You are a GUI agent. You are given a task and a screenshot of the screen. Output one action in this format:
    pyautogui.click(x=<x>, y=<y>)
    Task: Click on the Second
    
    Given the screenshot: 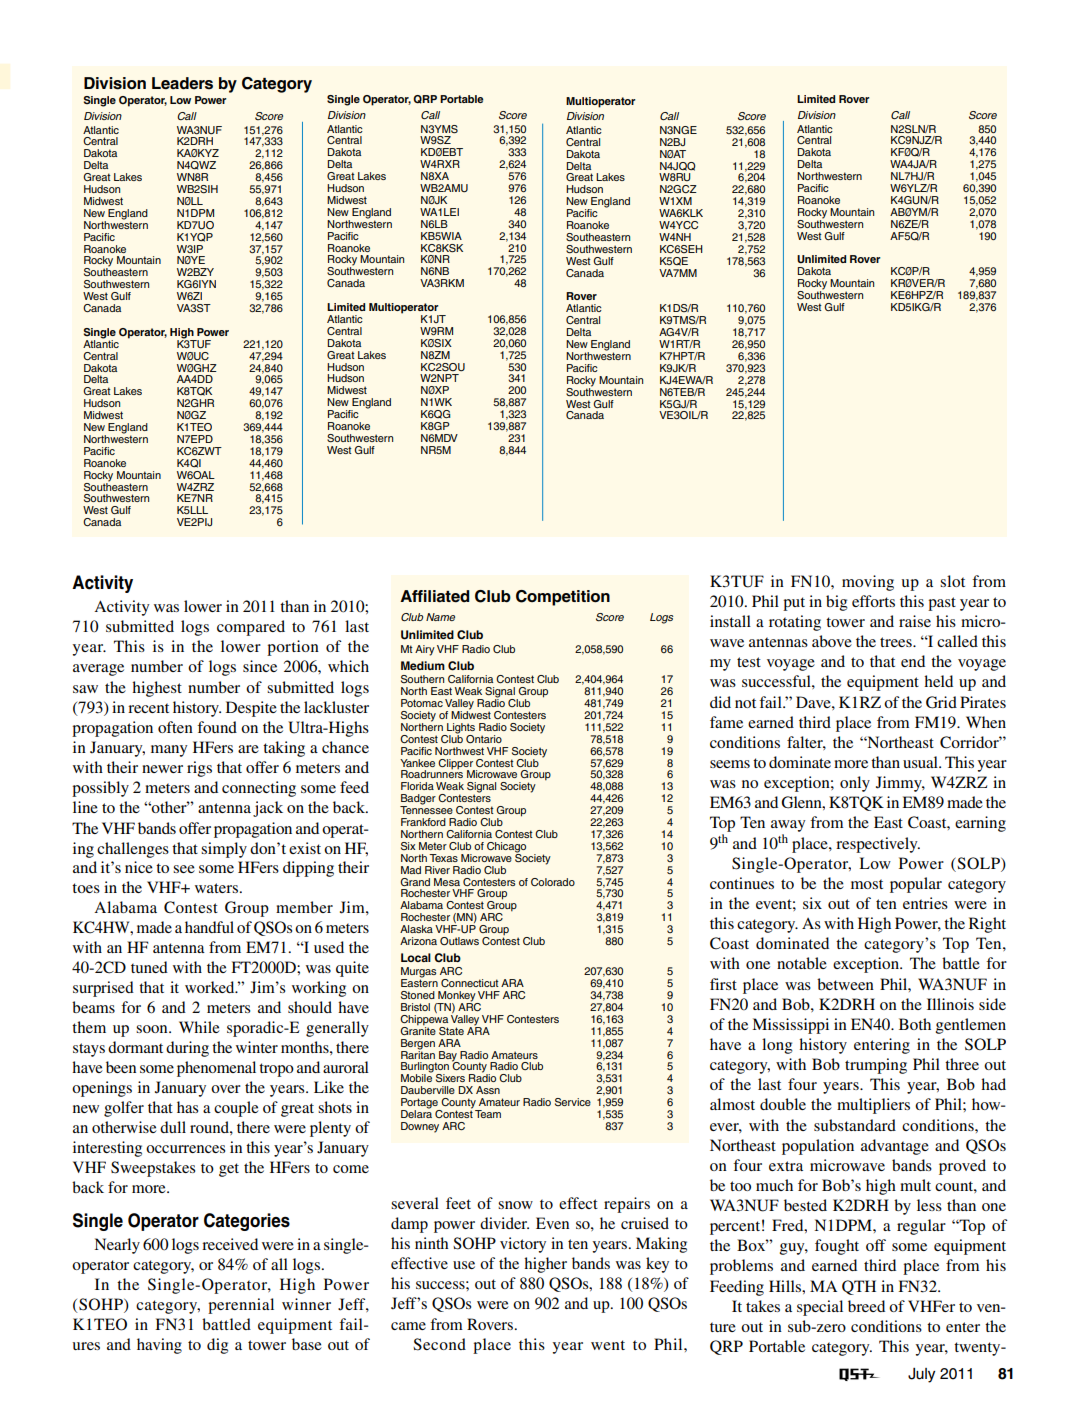 What is the action you would take?
    pyautogui.click(x=439, y=1344)
